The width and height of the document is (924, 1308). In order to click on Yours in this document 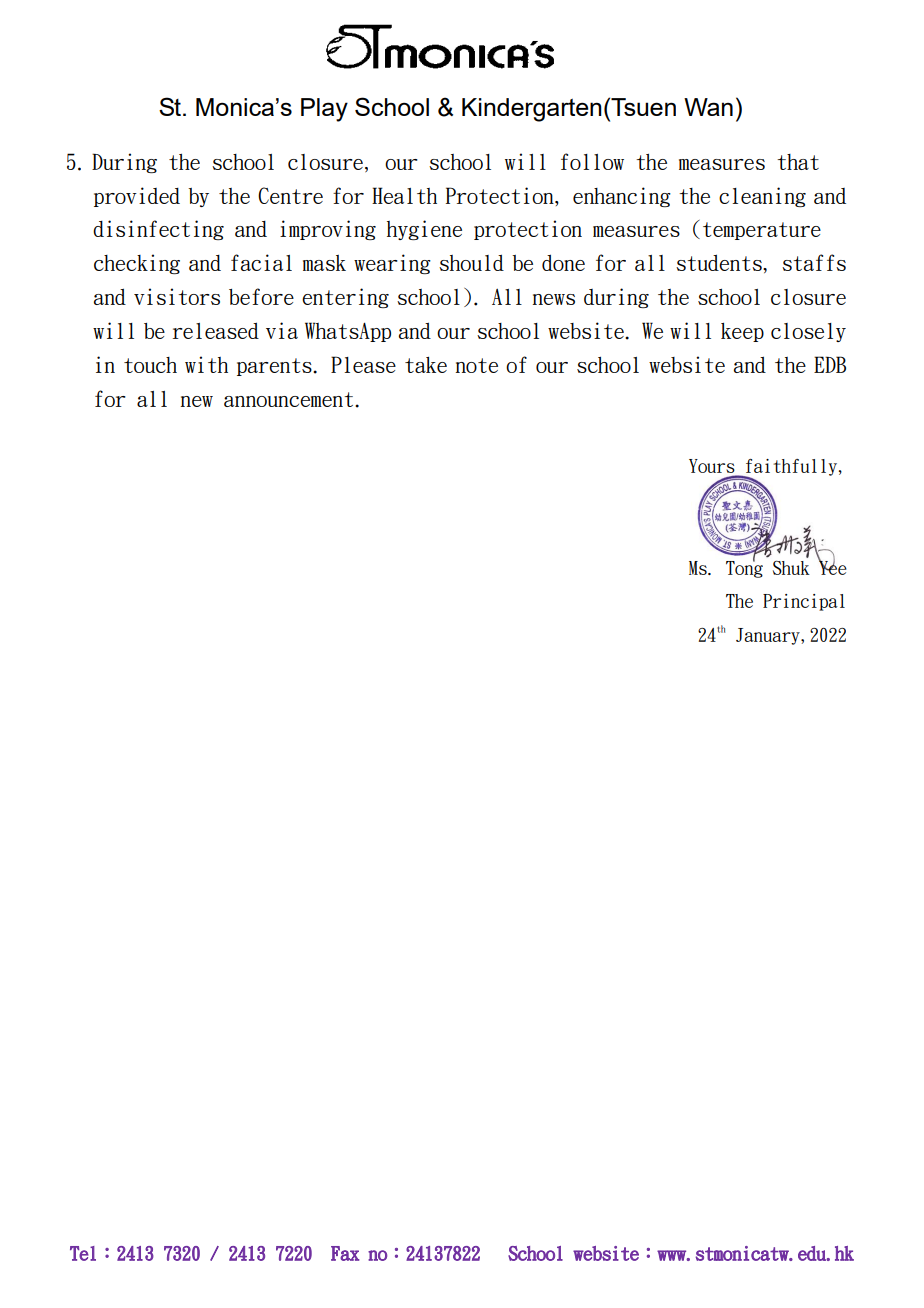, I will do `click(713, 467)`.
